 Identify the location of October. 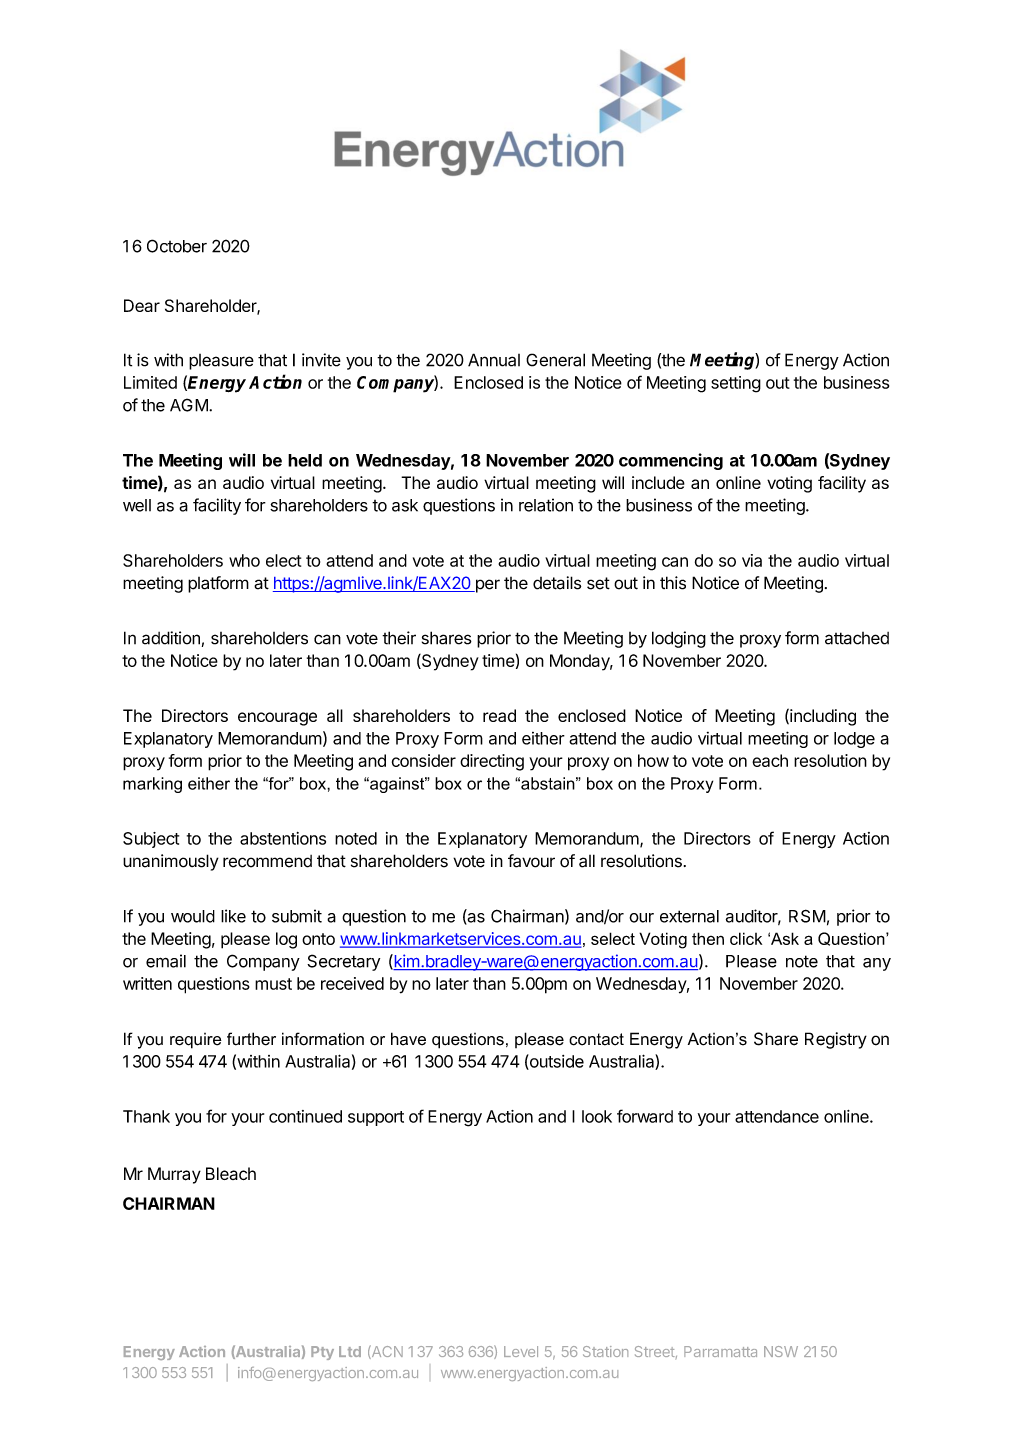
(177, 246).
